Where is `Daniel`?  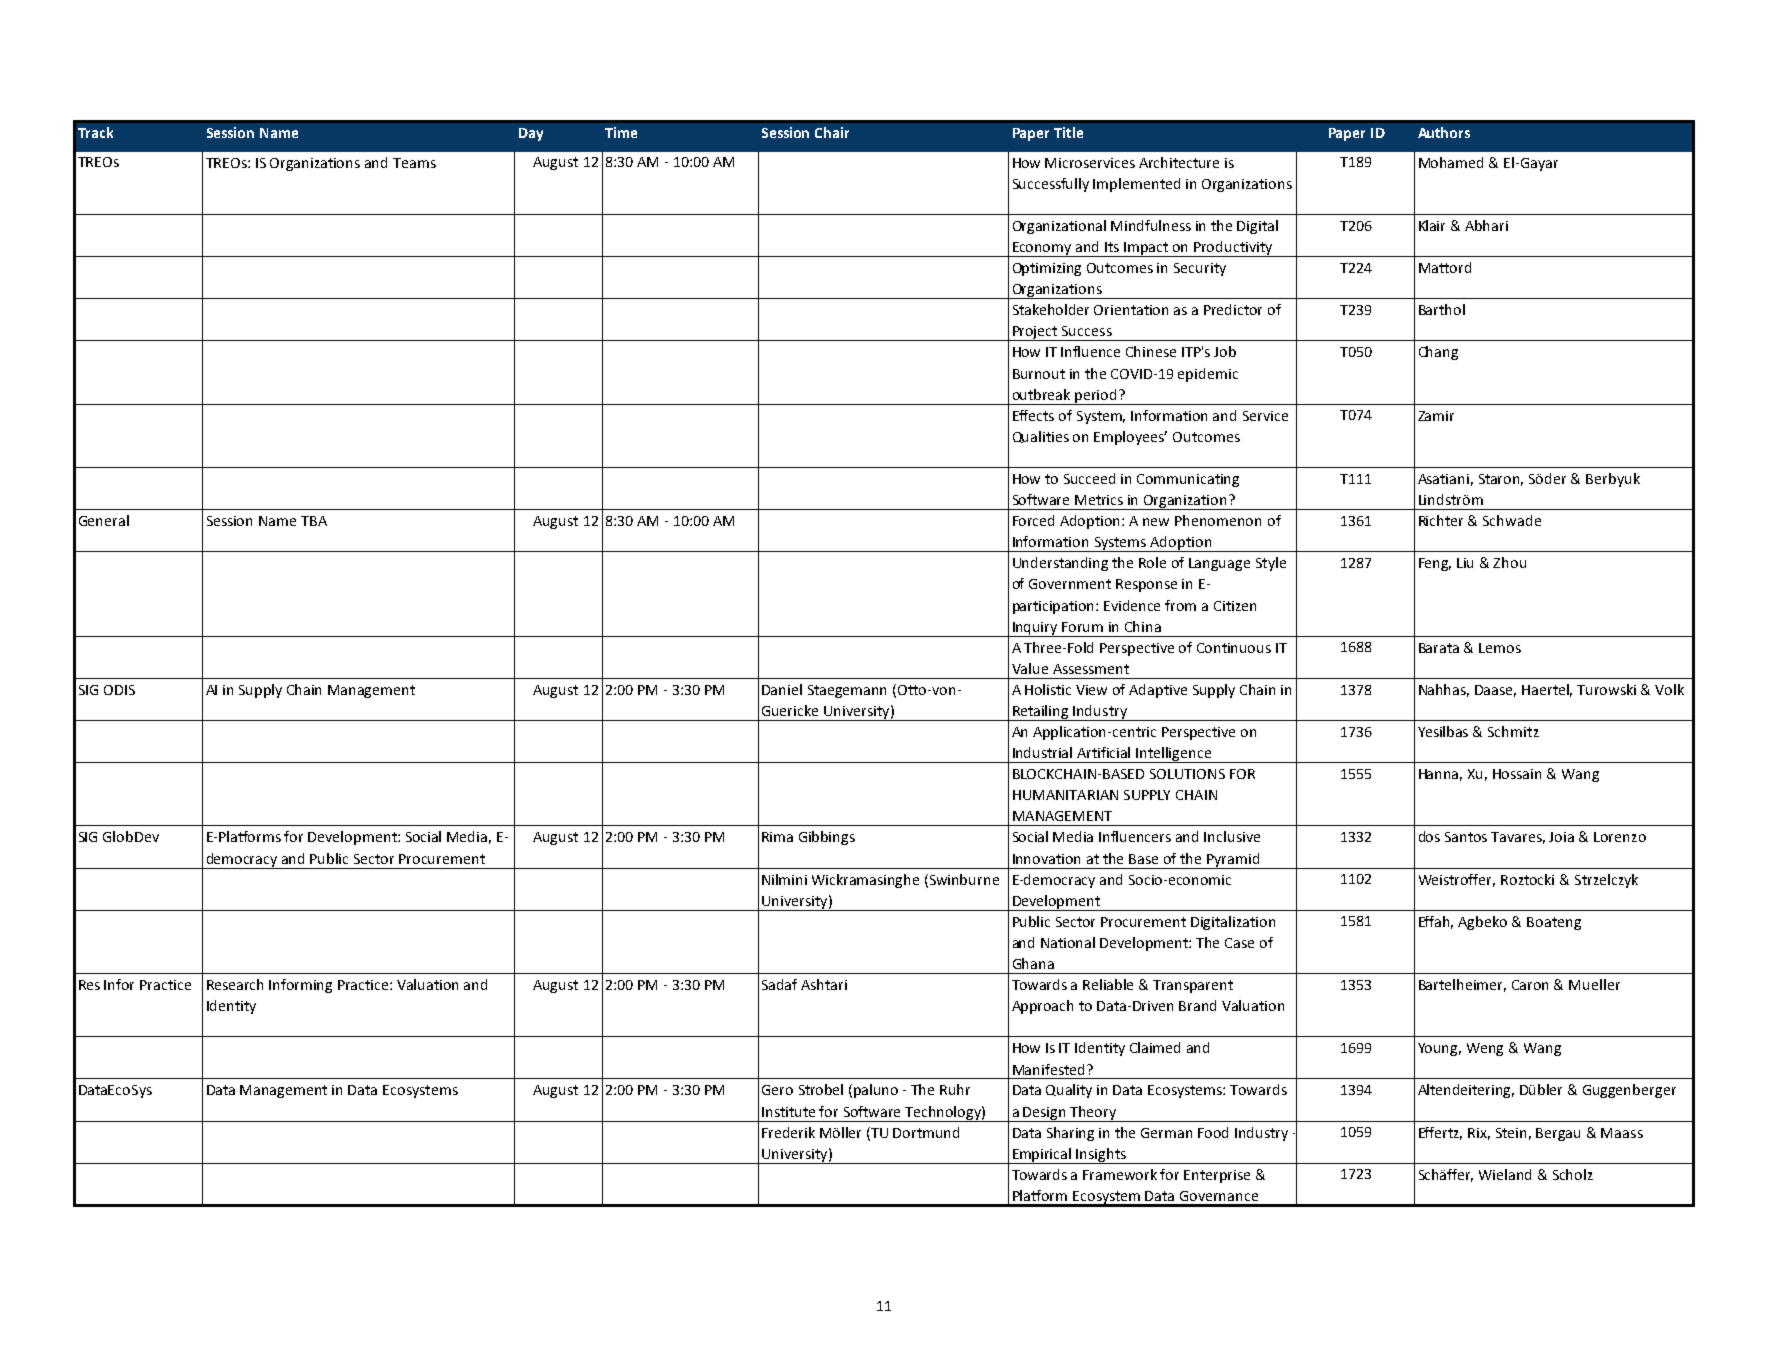
Daniel is located at coordinates (782, 689).
